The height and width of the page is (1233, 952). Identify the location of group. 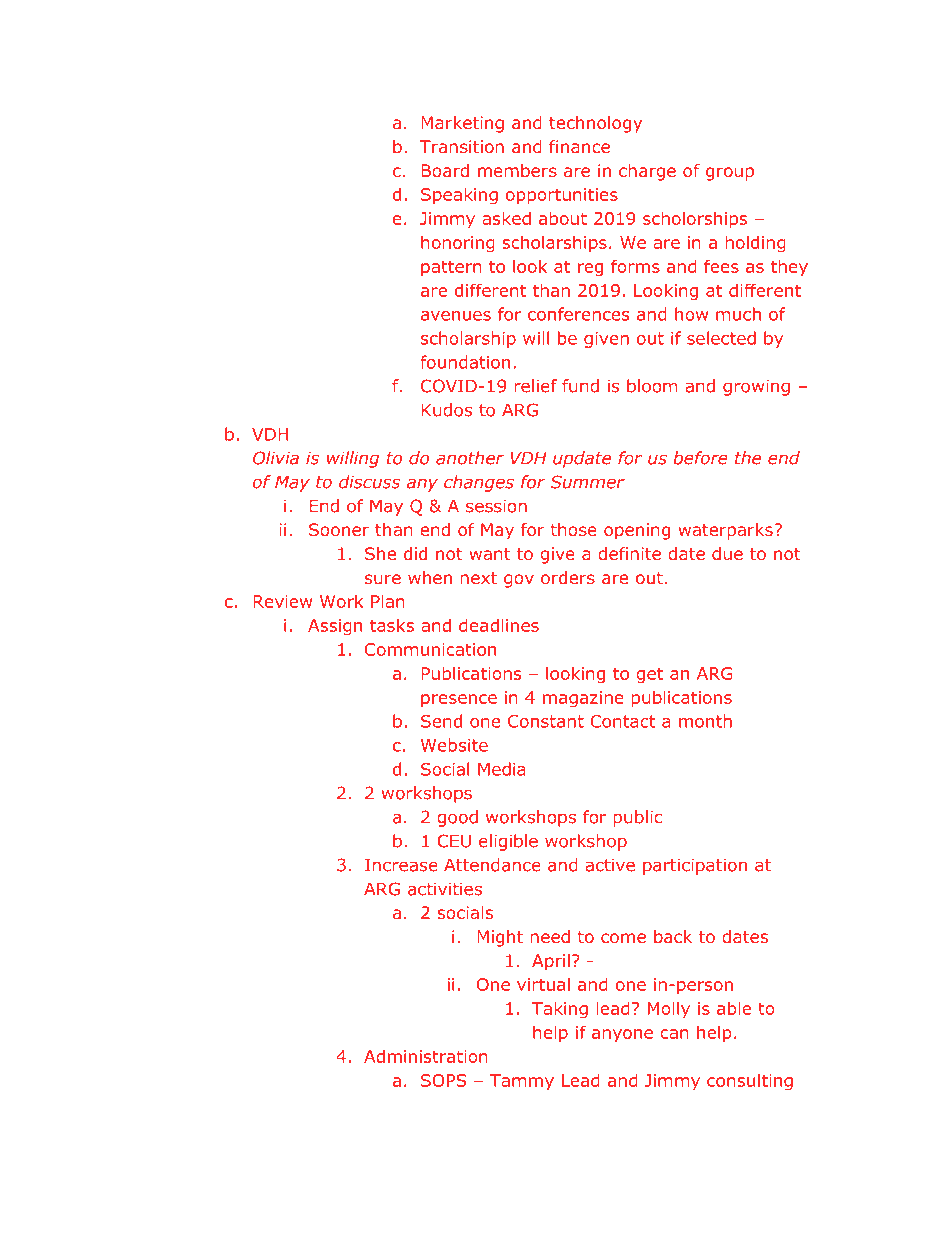
(730, 174).
